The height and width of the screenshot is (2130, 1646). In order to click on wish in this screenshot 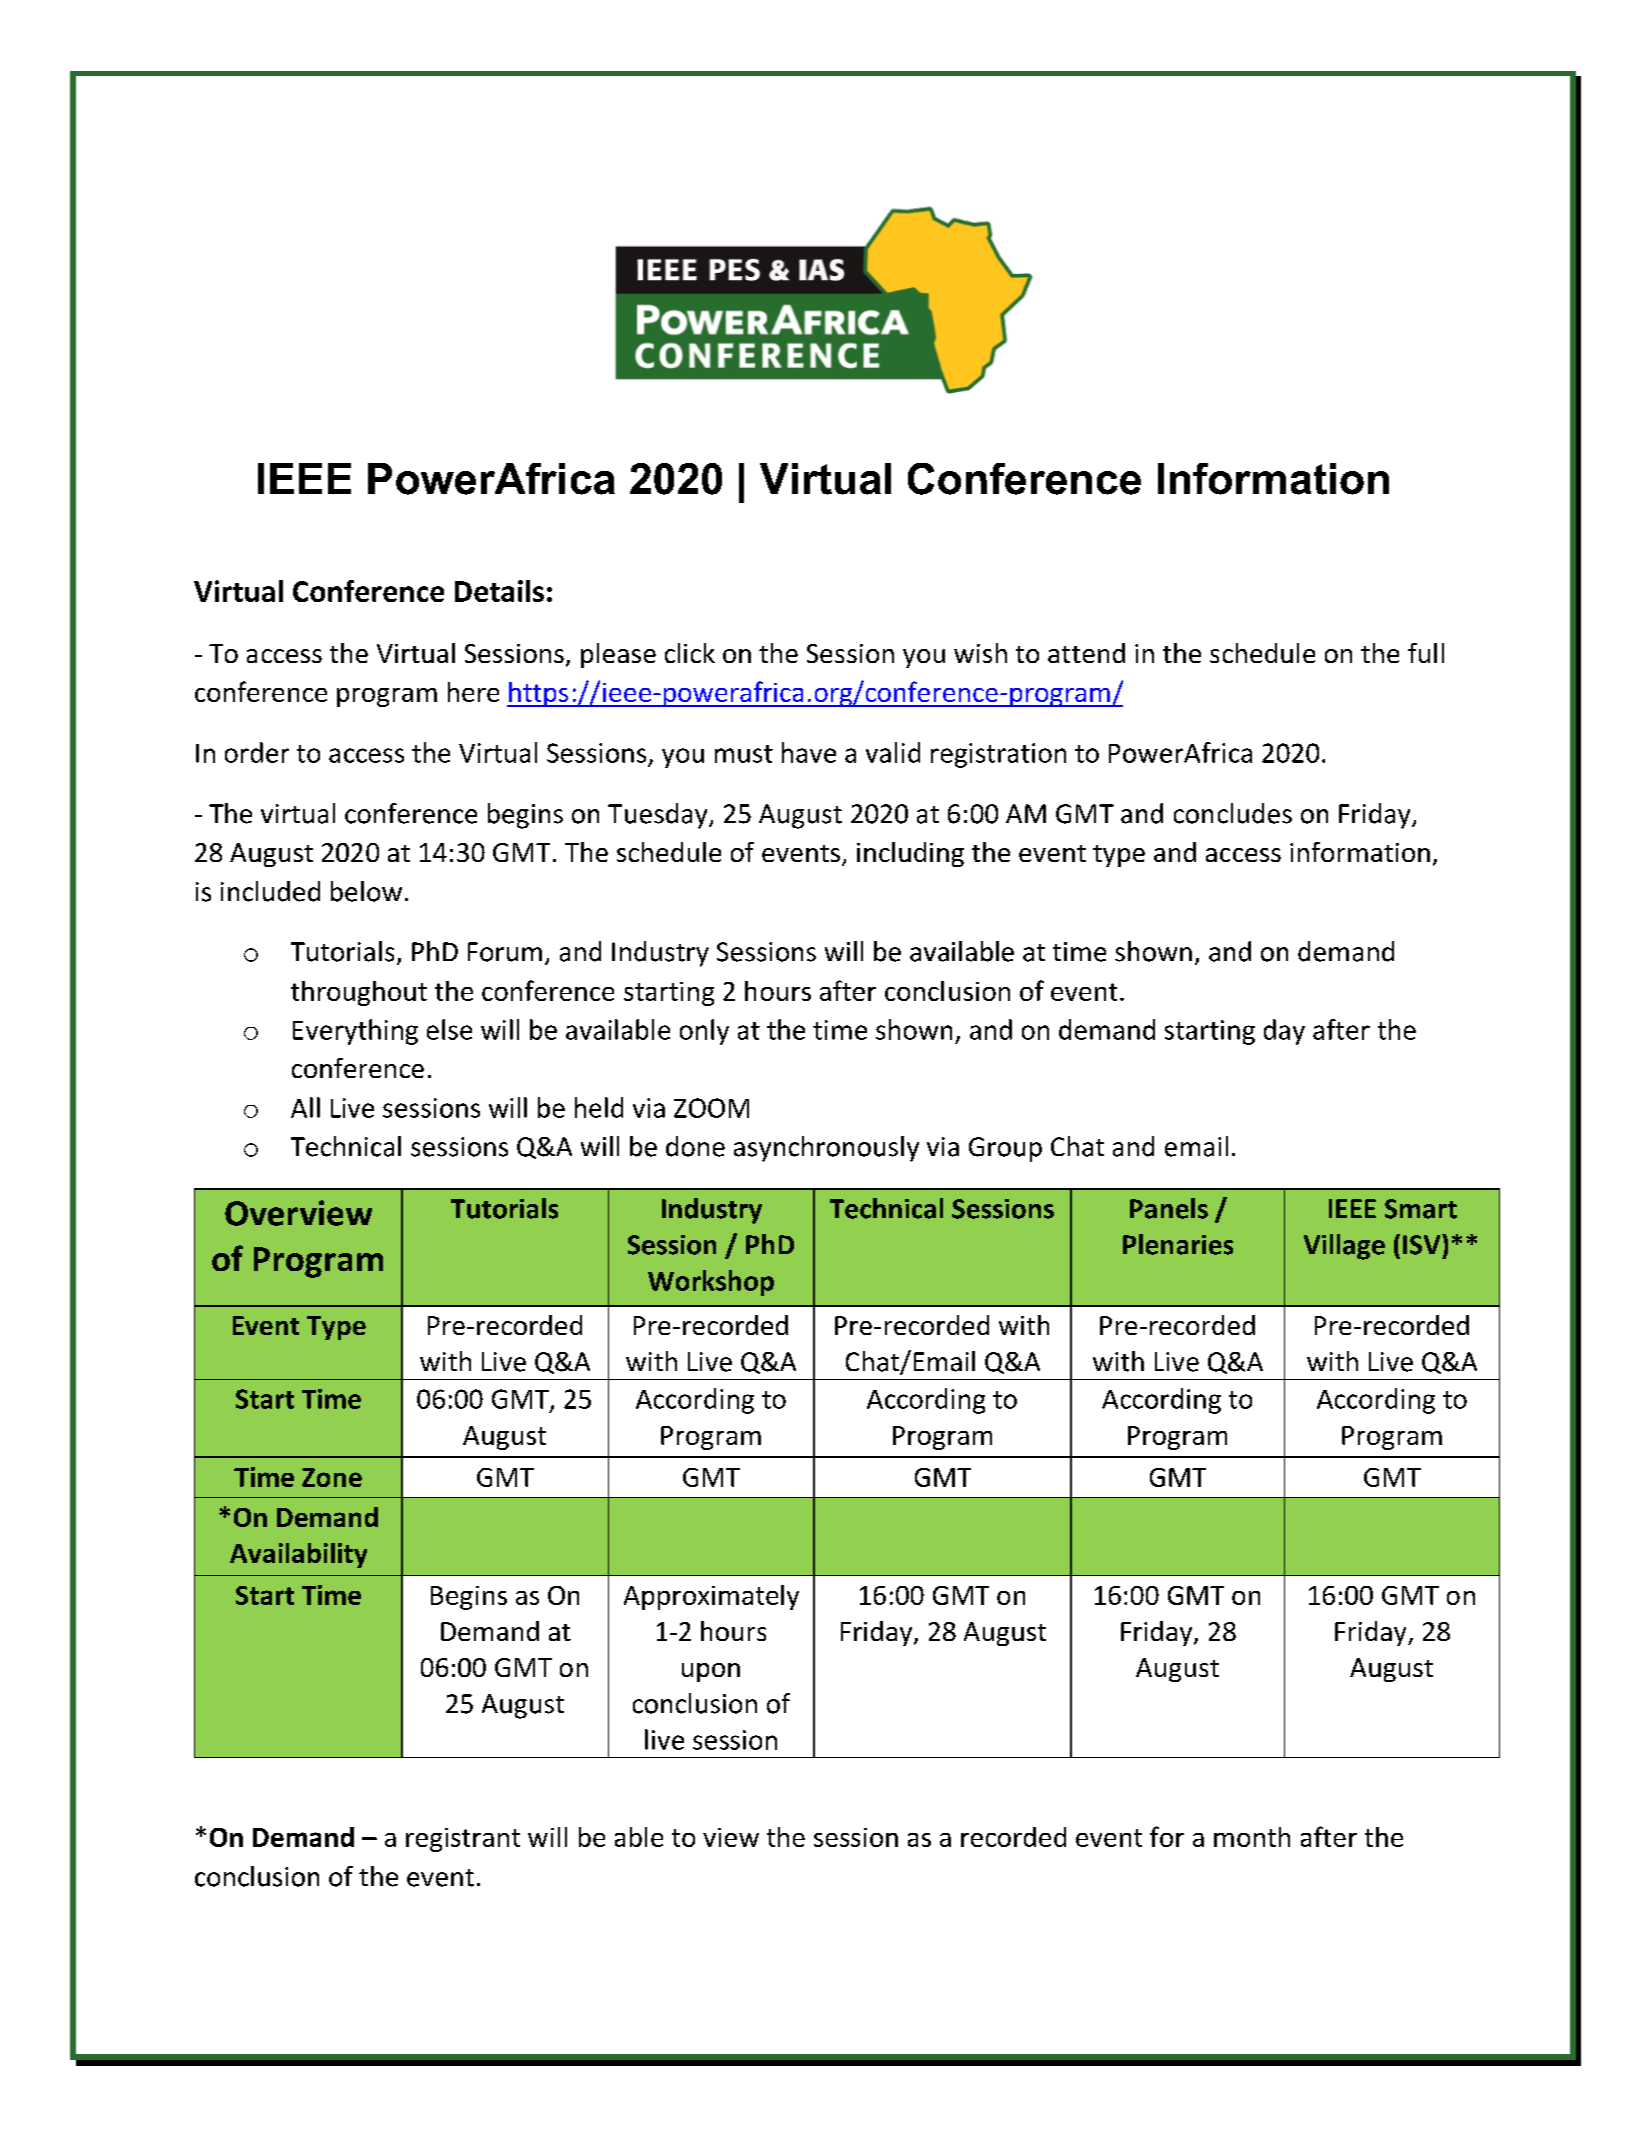, I will do `click(980, 653)`.
